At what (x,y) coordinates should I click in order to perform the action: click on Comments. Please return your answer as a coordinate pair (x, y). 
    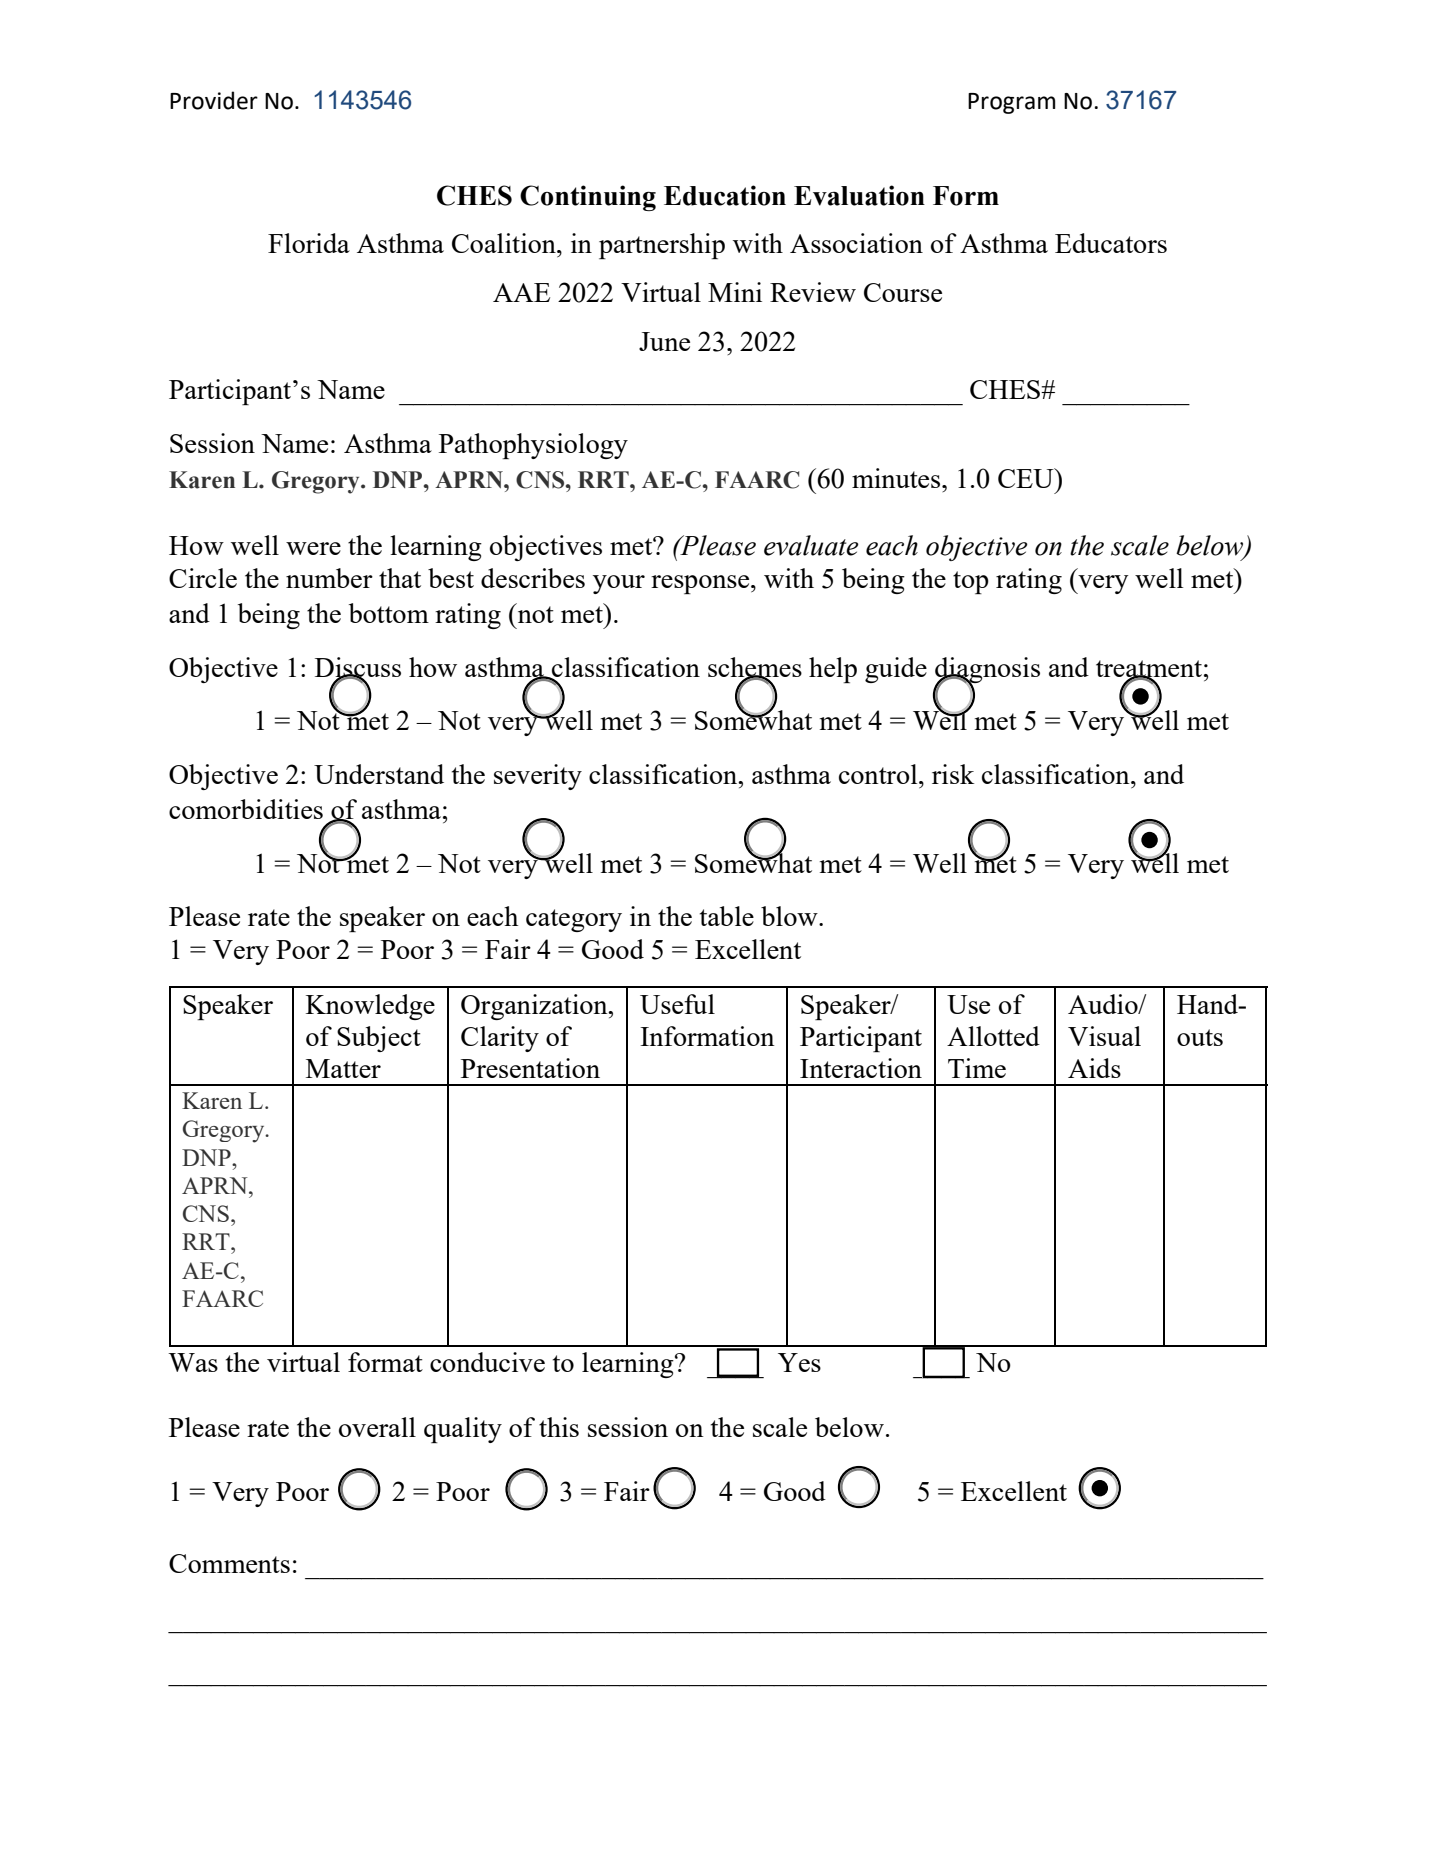
    Looking at the image, I should click on (229, 1563).
